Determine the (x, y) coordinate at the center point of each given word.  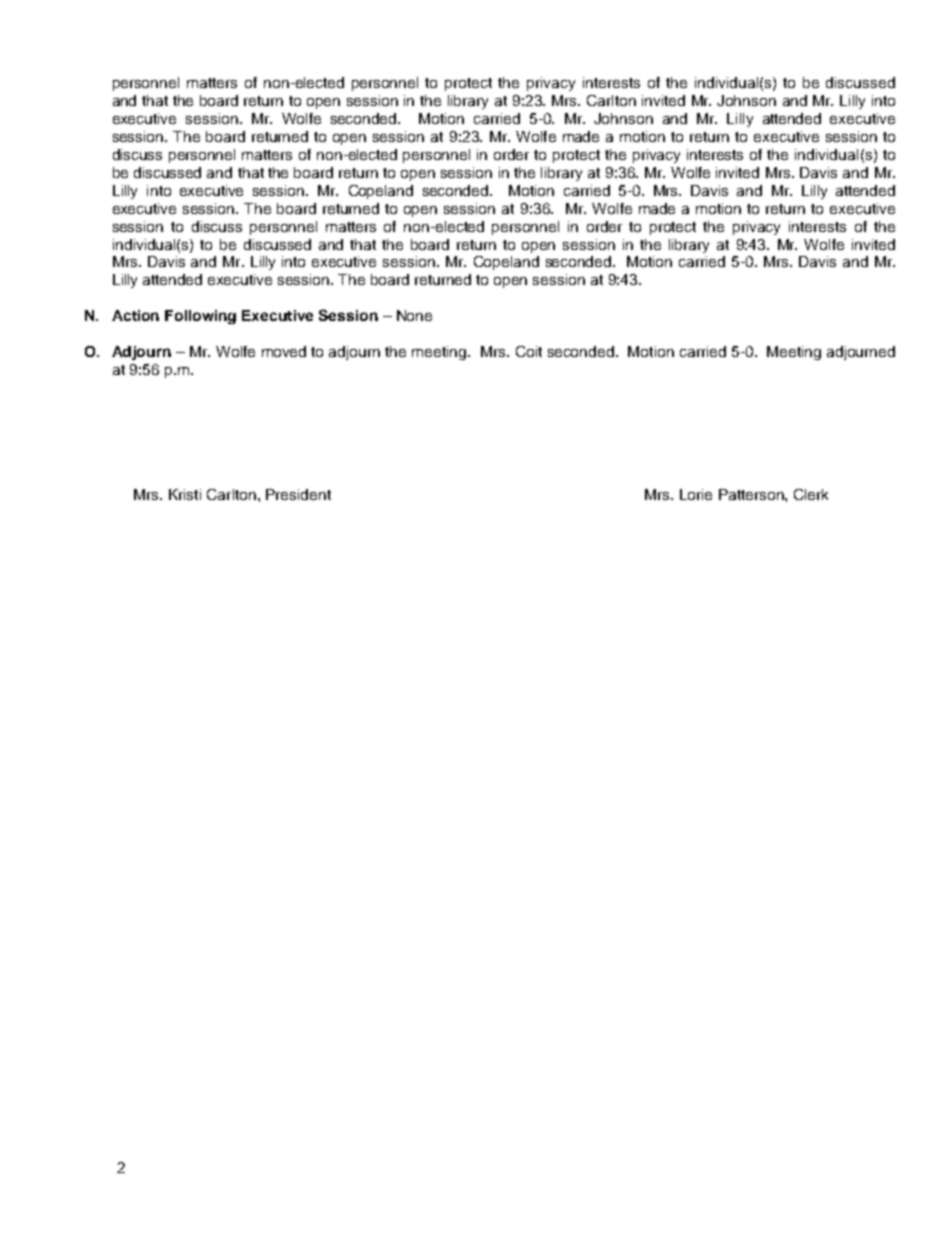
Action (135, 315)
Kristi (185, 494)
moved (284, 351)
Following (200, 317)
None (414, 315)
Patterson (752, 494)
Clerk (811, 494)
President (298, 494)
